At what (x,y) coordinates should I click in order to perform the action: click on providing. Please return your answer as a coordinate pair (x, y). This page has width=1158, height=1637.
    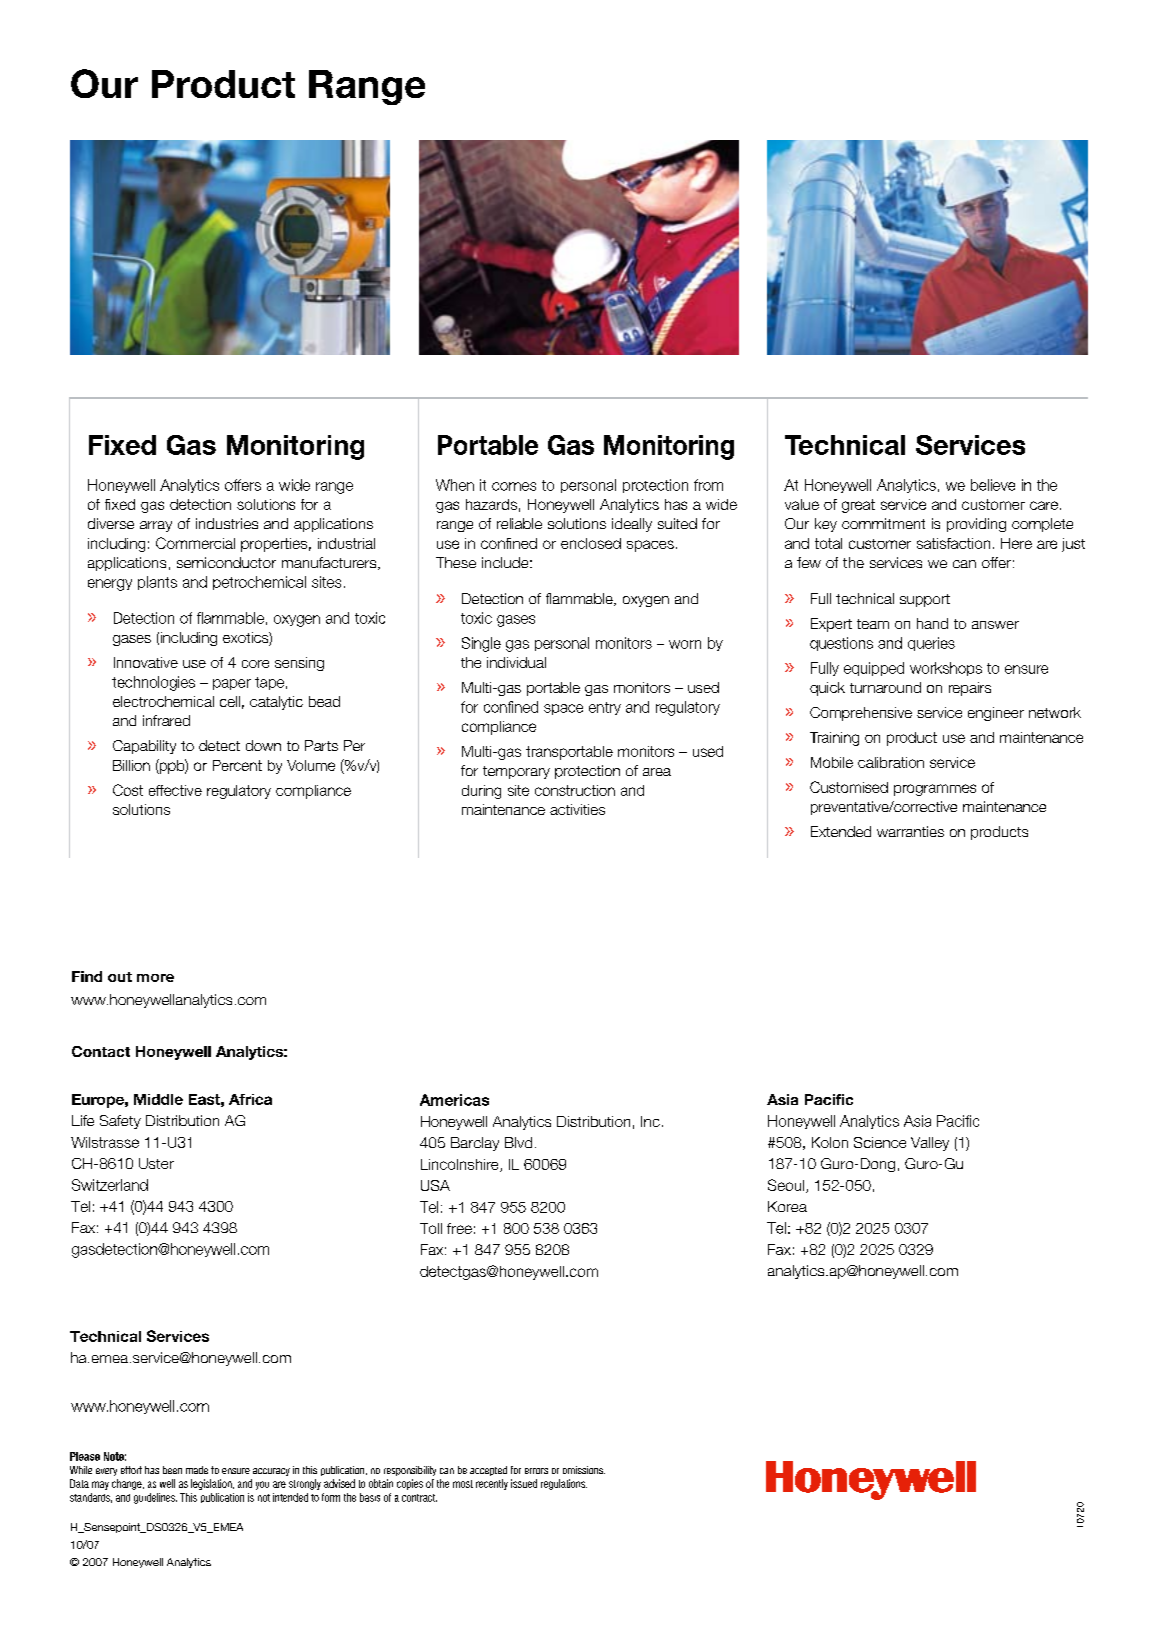
    Looking at the image, I should click on (976, 525).
